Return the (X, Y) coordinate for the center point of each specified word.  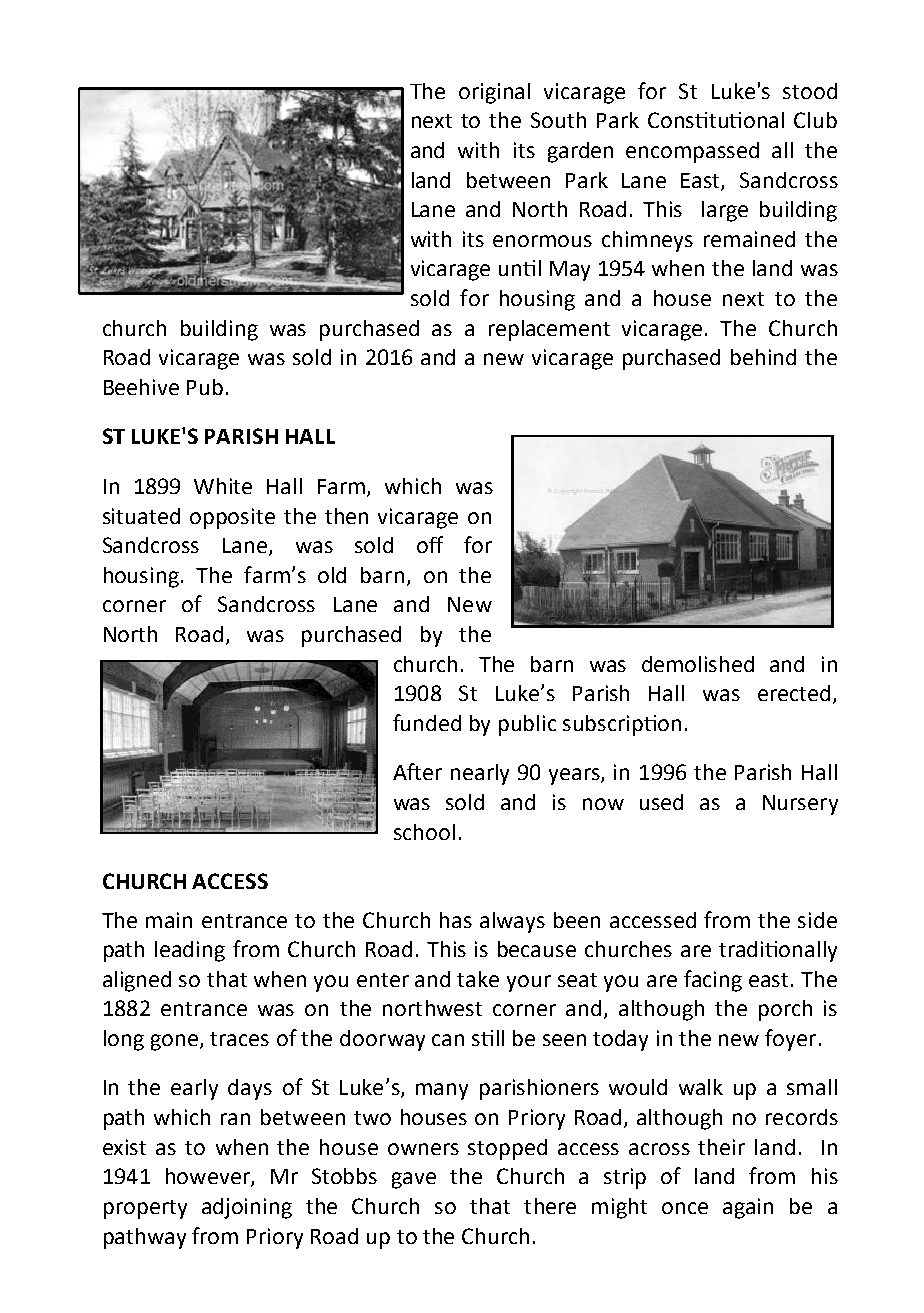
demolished (698, 664)
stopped (507, 1149)
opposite (232, 518)
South (558, 120)
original (494, 93)
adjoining (247, 1208)
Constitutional (716, 120)
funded (427, 722)
